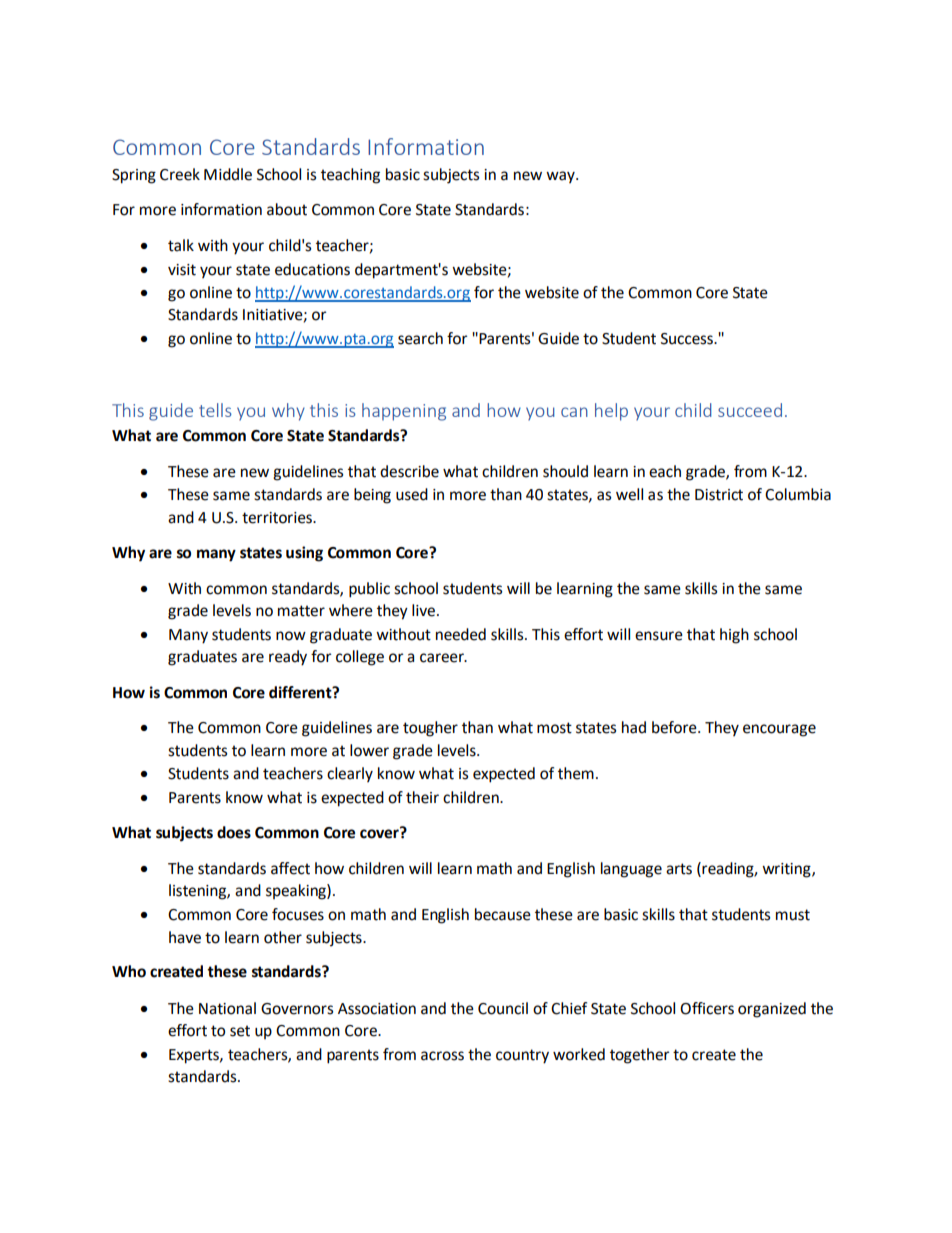 The height and width of the screenshot is (1233, 952). What do you see at coordinates (240, 1031) in the screenshot?
I see `set` at bounding box center [240, 1031].
